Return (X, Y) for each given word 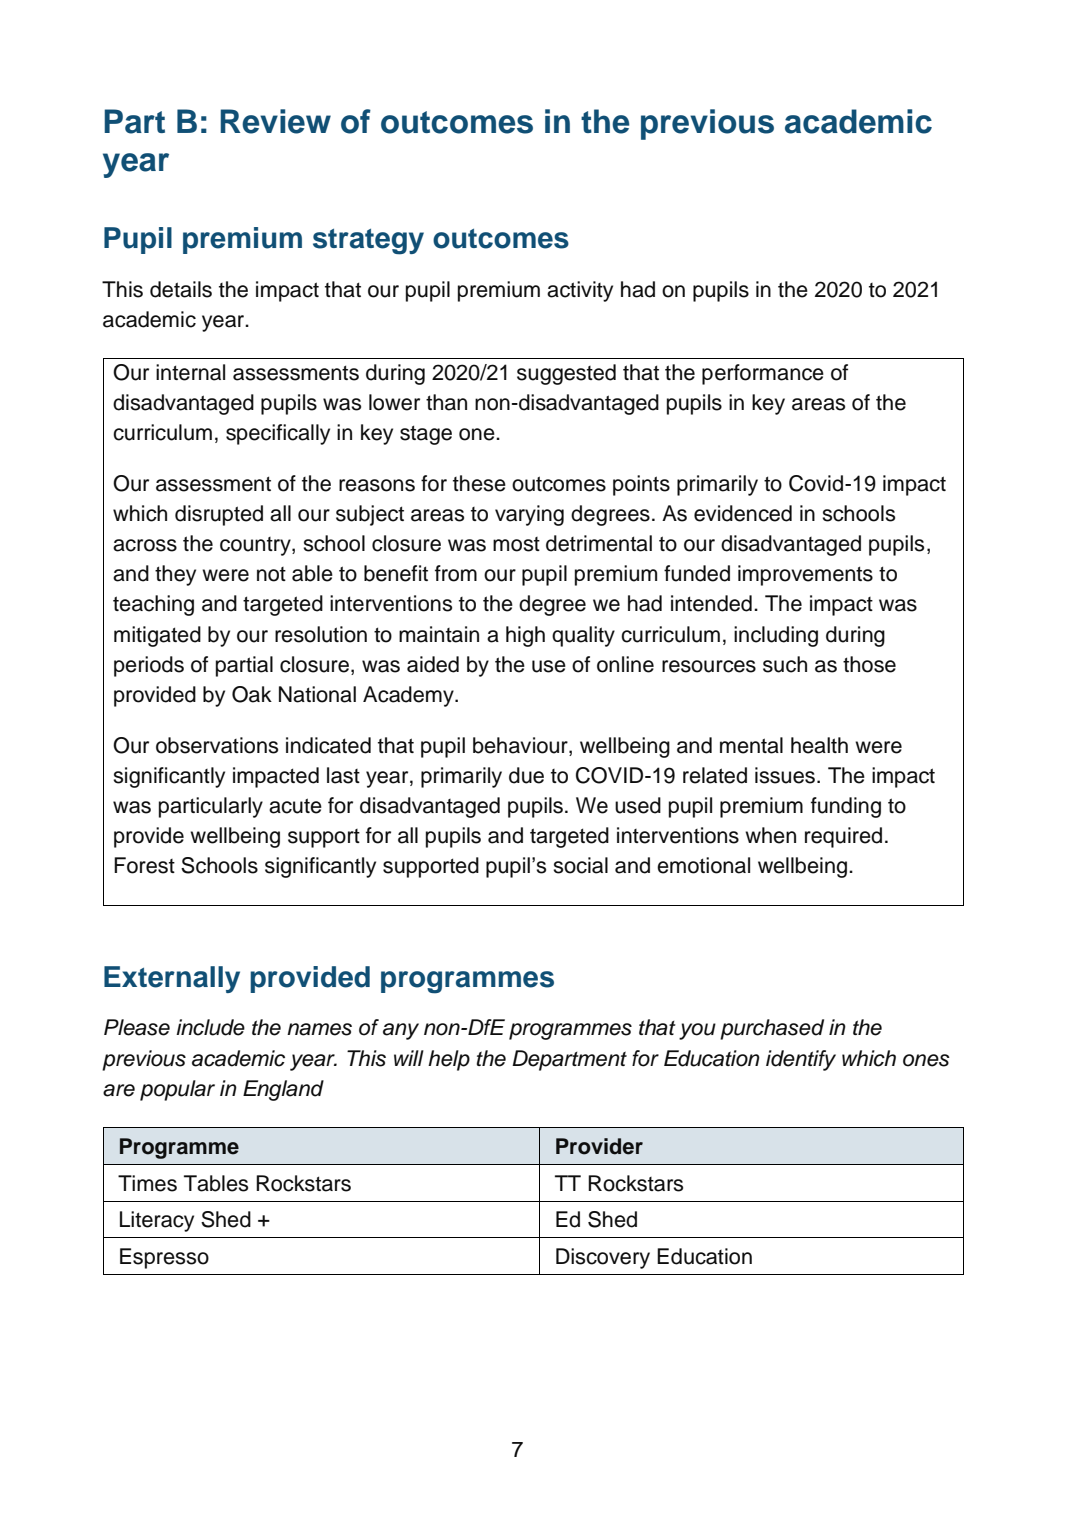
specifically (278, 434)
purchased (772, 1029)
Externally (172, 979)
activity (580, 291)
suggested (566, 374)
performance (763, 374)
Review (275, 121)
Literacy (157, 1221)
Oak (252, 694)
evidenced (743, 513)
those (869, 664)
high (525, 636)
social (580, 865)
